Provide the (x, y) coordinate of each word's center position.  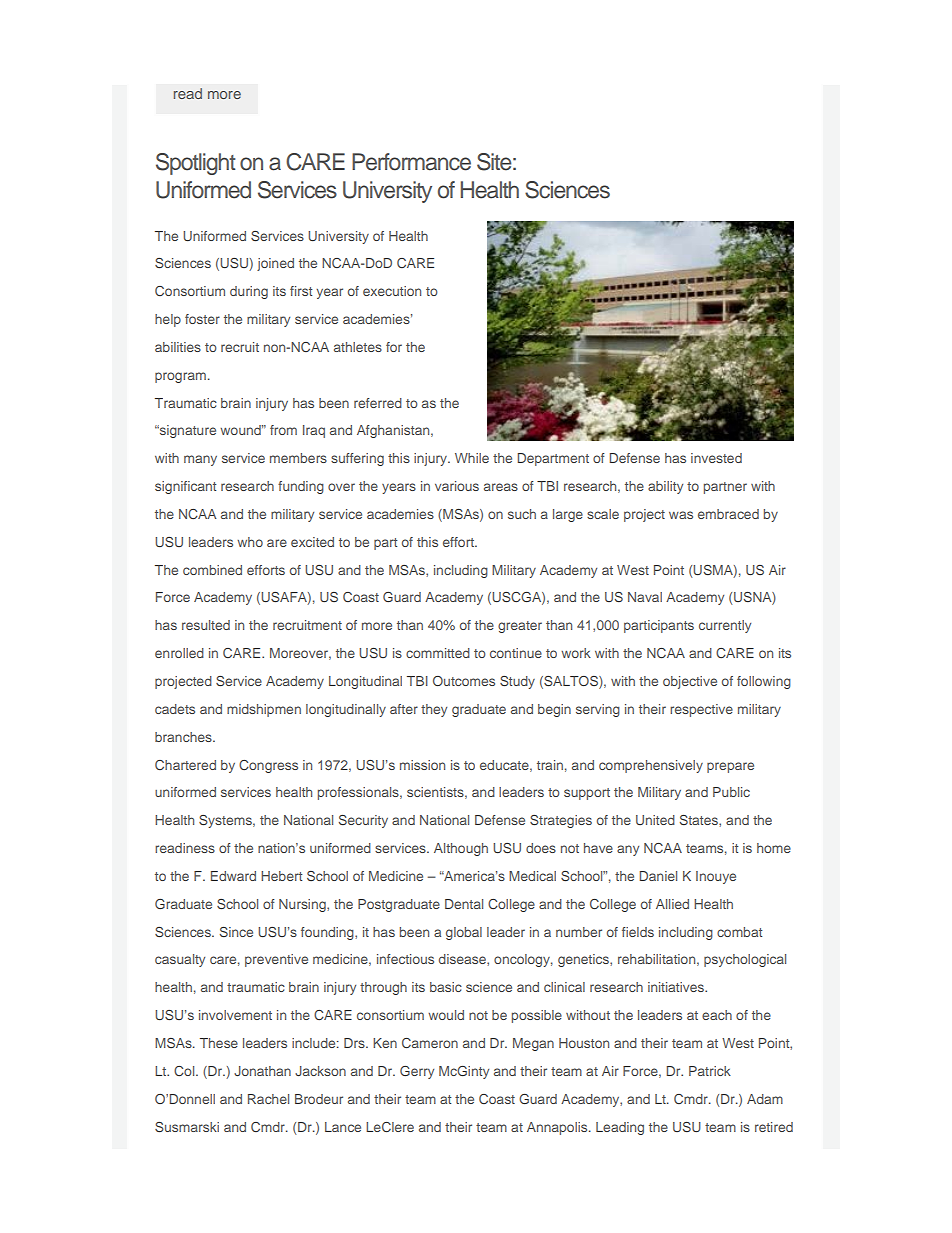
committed (438, 653)
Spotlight (196, 164)
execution (392, 291)
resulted (206, 625)
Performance (411, 162)
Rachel (268, 1099)
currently (725, 626)
